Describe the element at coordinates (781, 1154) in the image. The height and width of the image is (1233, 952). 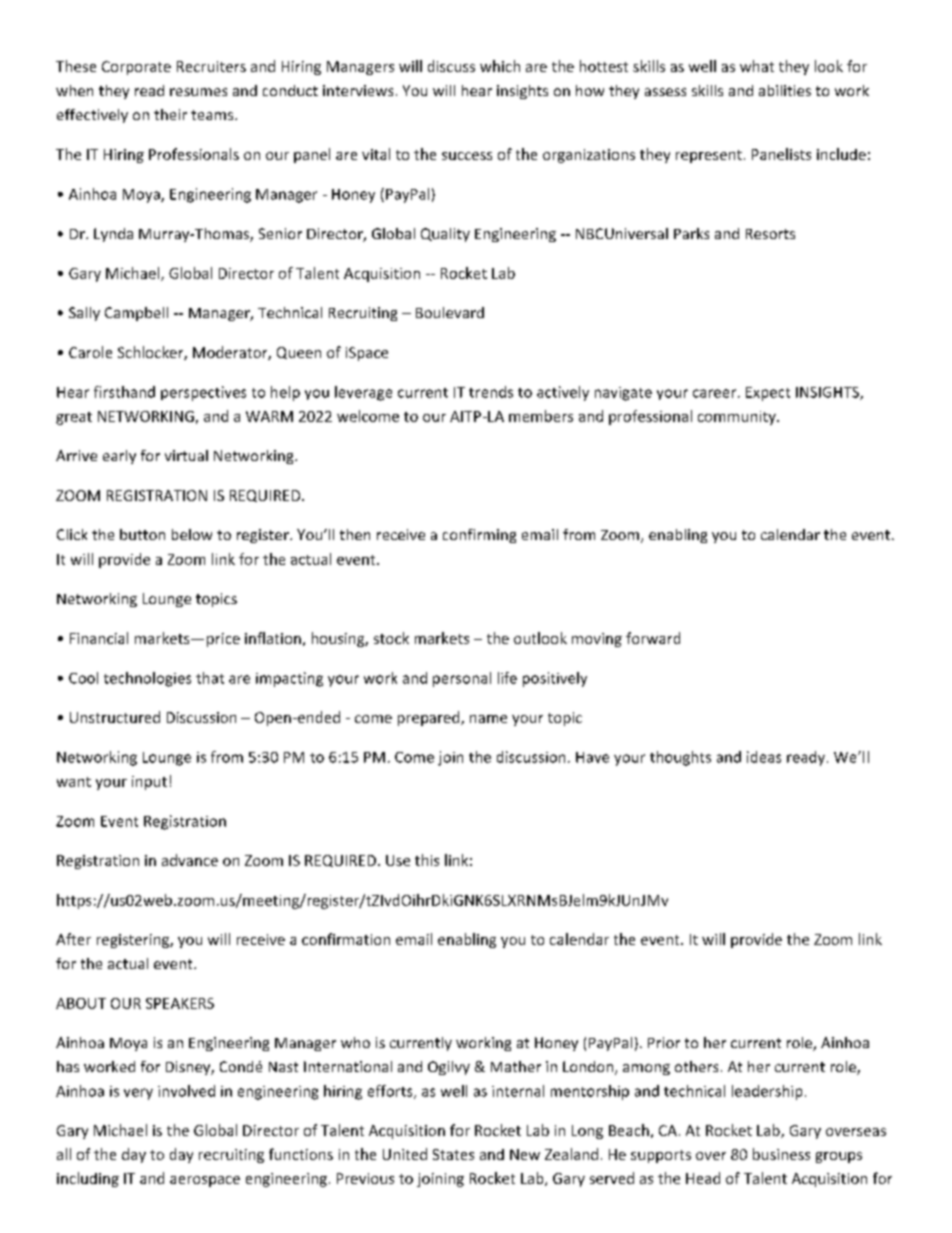
I see `business` at that location.
